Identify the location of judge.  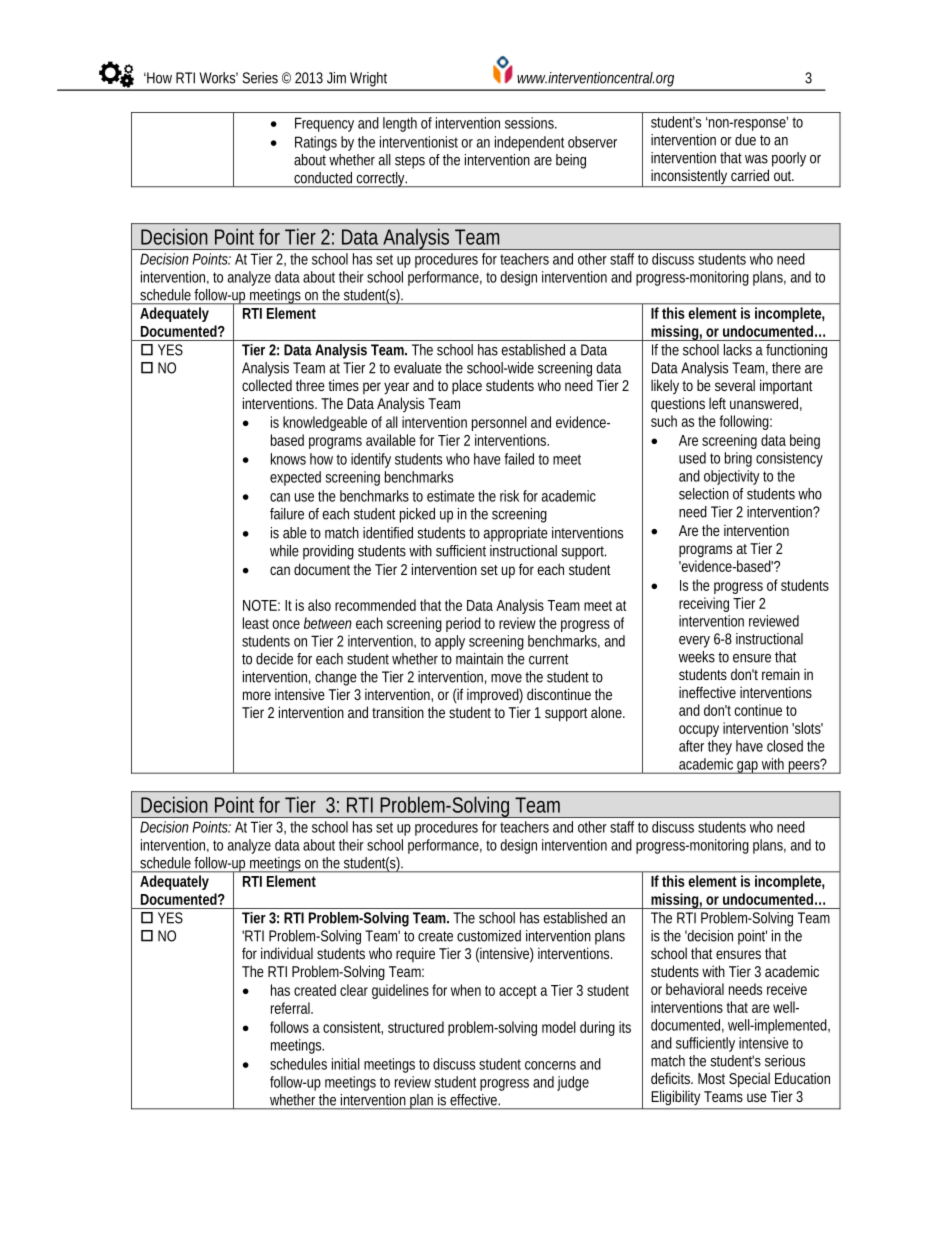
(573, 1083).
